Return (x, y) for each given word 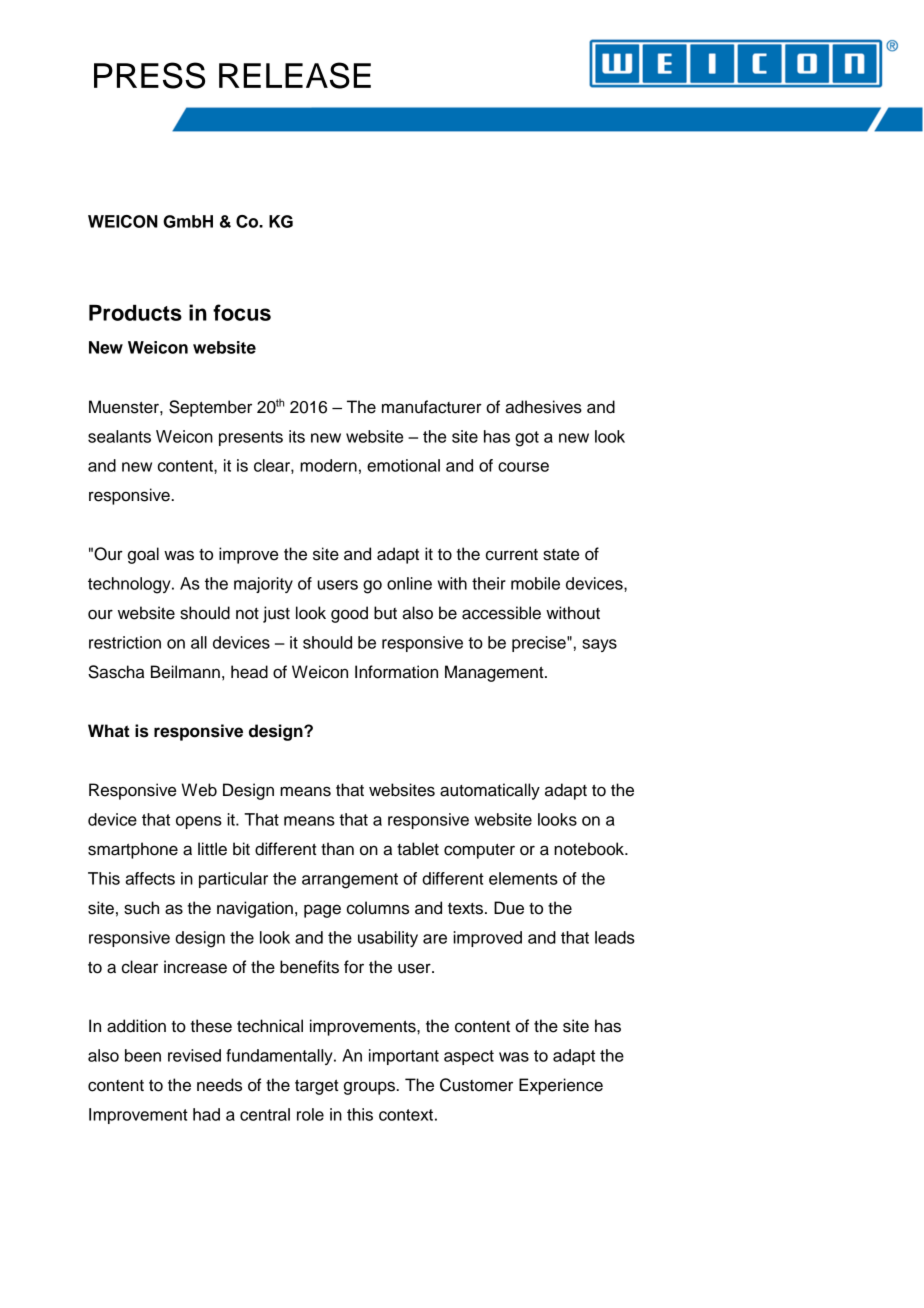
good (349, 614)
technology (130, 585)
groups (371, 1088)
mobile (535, 583)
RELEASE (295, 75)
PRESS (149, 75)
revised (194, 1055)
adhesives (543, 407)
